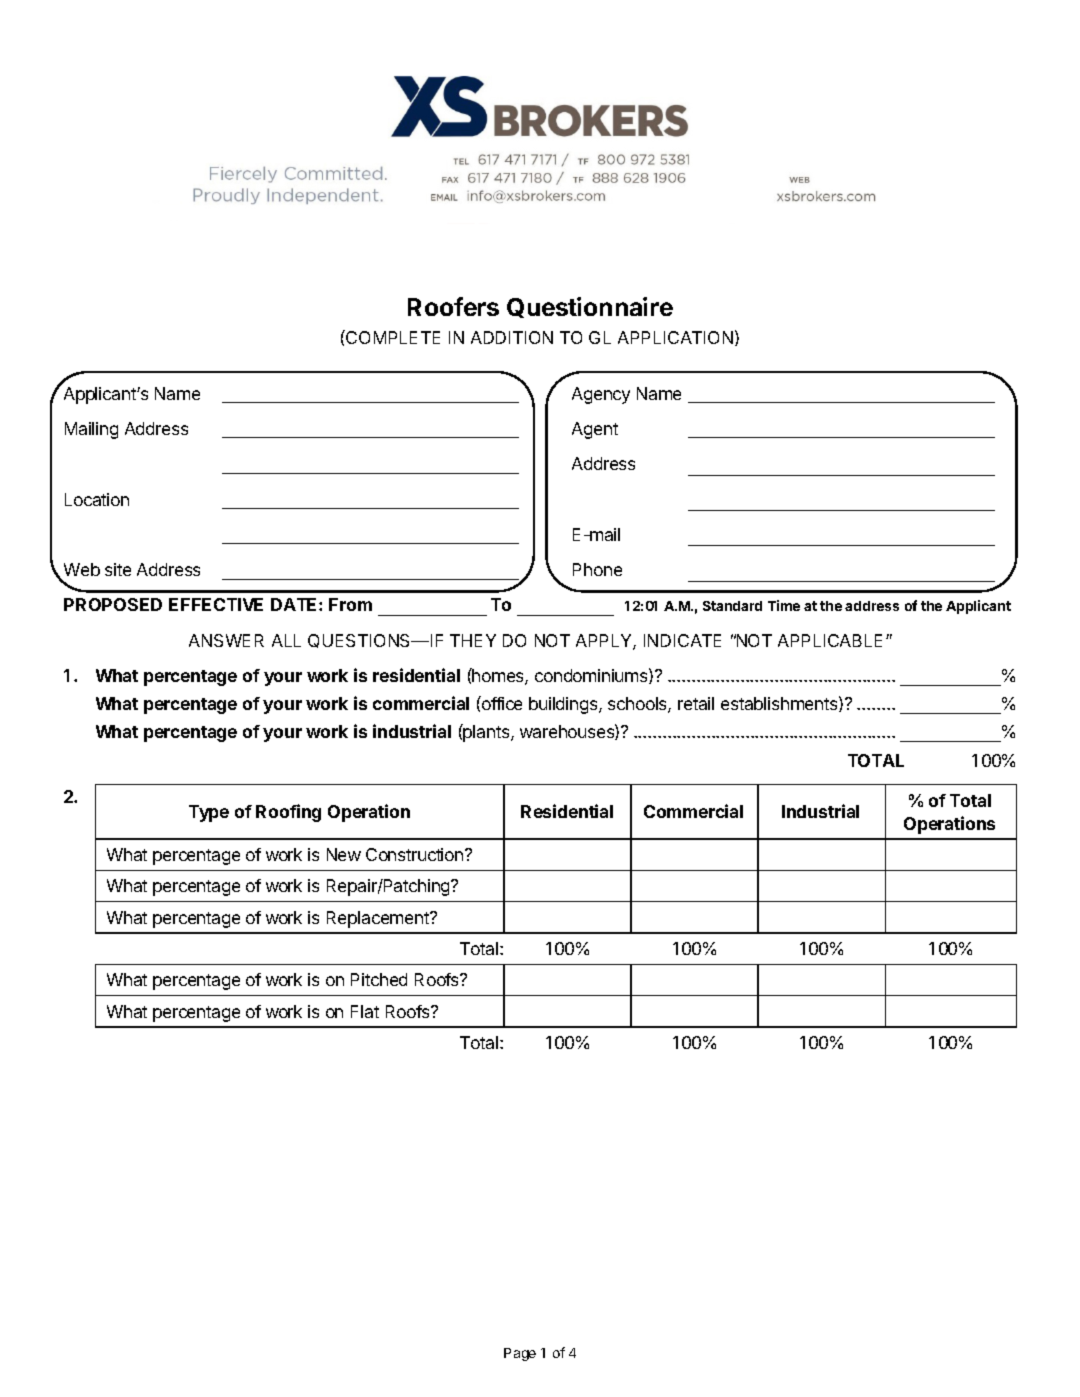 This image has width=1080, height=1397. I want to click on Location, so click(97, 499).
